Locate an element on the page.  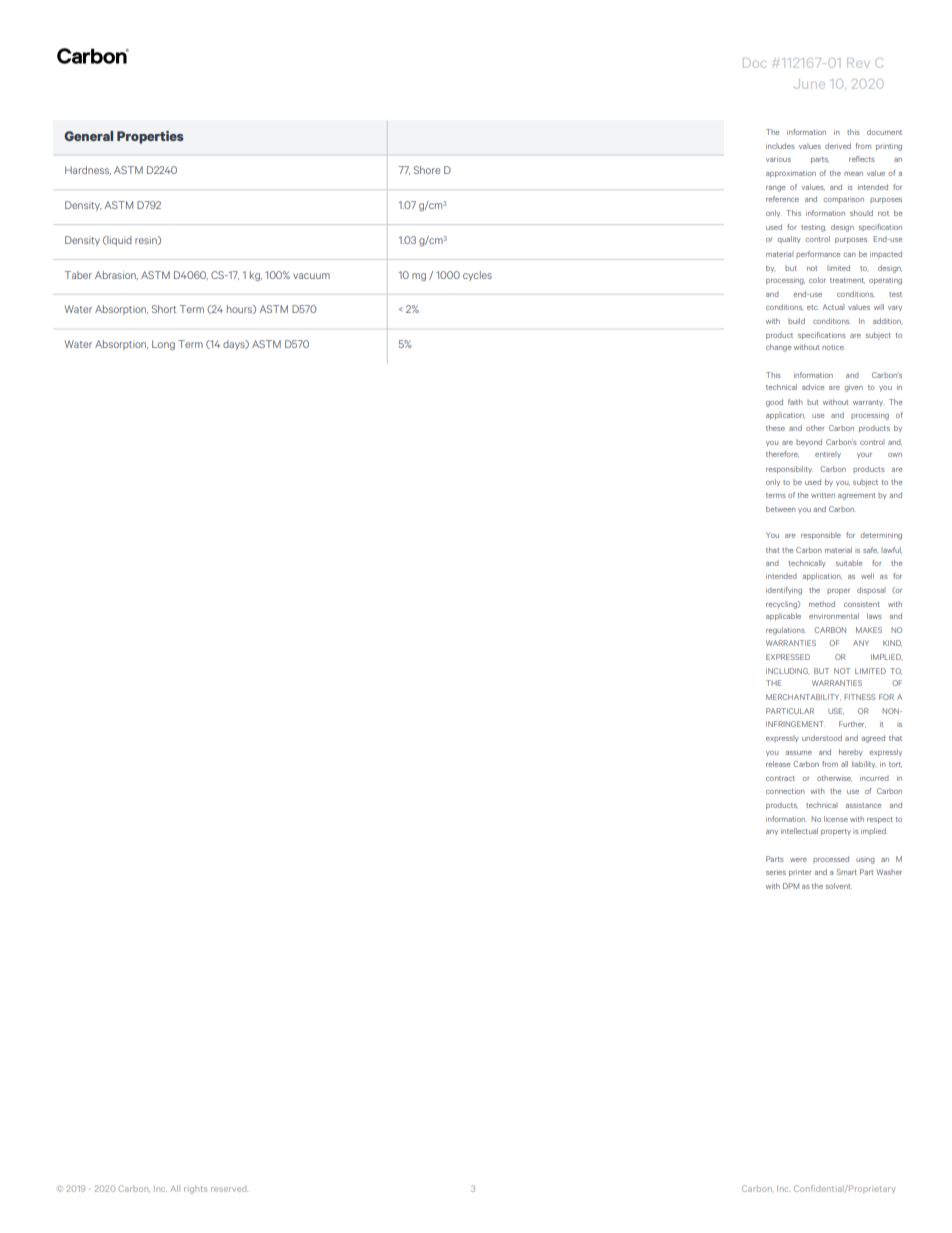
Long is located at coordinates (163, 345).
